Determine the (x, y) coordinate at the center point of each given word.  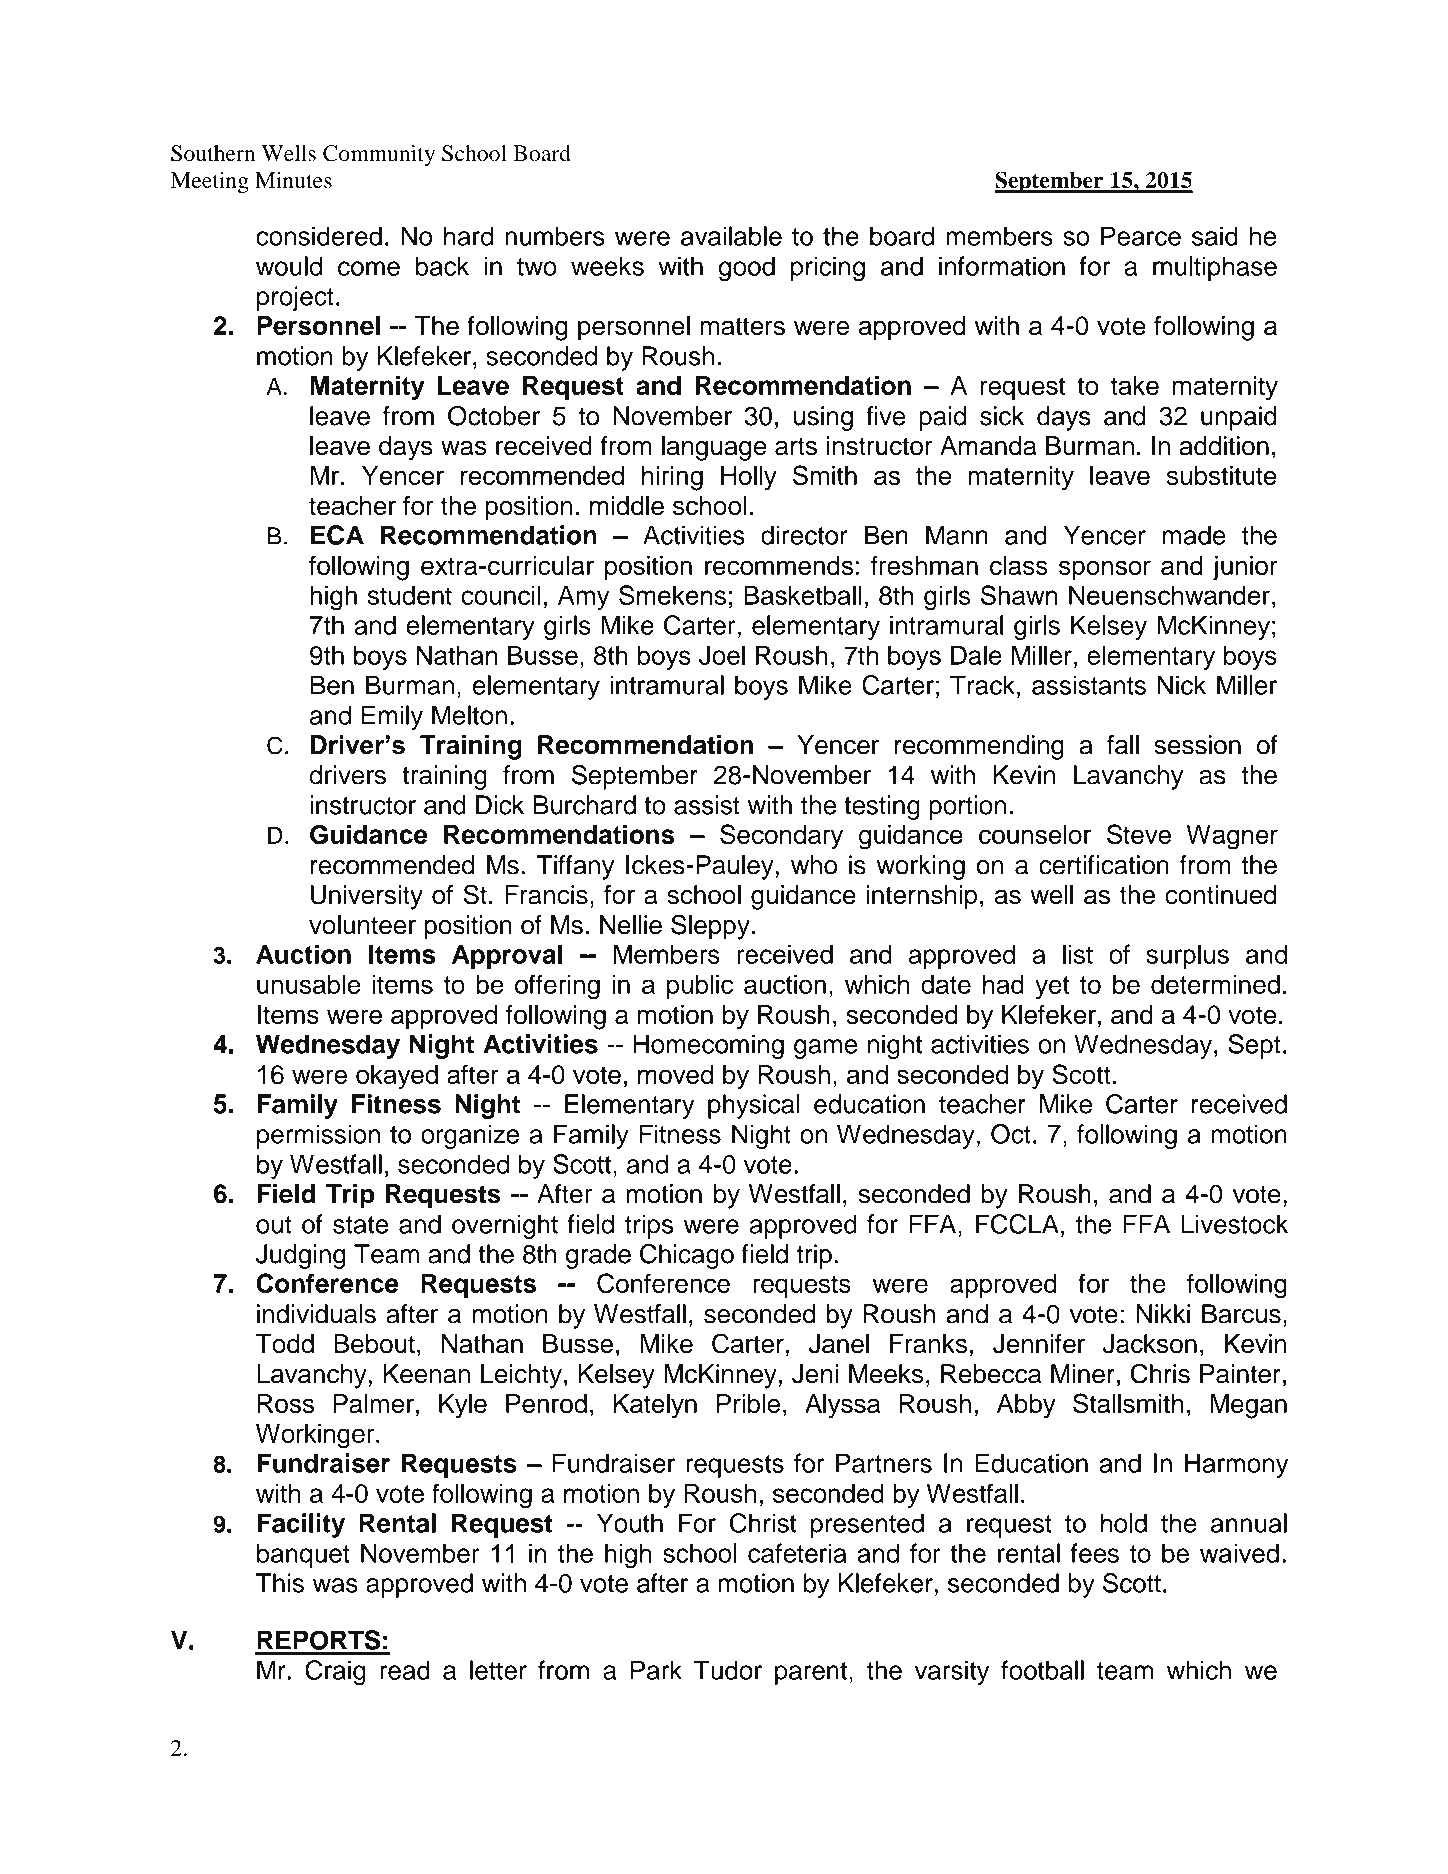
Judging (301, 1256)
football (1042, 1670)
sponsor (1105, 570)
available (731, 236)
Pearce (1141, 236)
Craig (335, 1672)
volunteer (362, 925)
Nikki (1163, 1313)
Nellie (631, 925)
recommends (779, 565)
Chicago (687, 1256)
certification (1104, 865)
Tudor (728, 1670)
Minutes (293, 180)
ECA (337, 535)
